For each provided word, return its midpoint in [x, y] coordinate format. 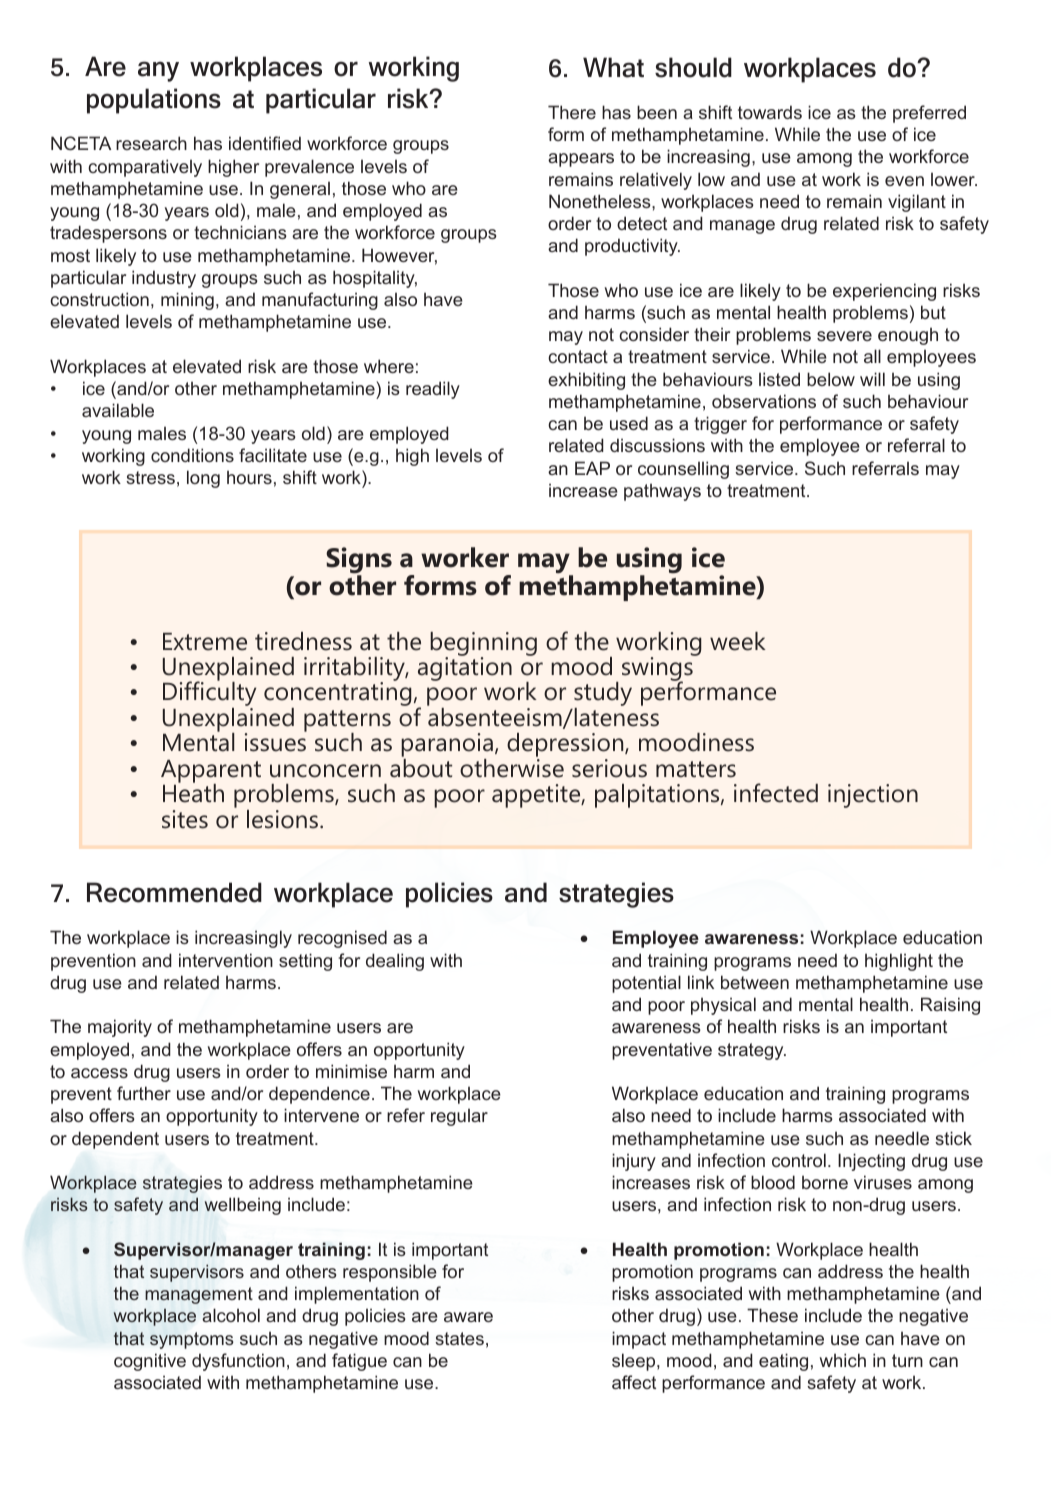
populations [154, 101]
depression [566, 746]
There [572, 112]
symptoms [192, 1340]
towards [770, 112]
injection [873, 796]
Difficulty [209, 694]
